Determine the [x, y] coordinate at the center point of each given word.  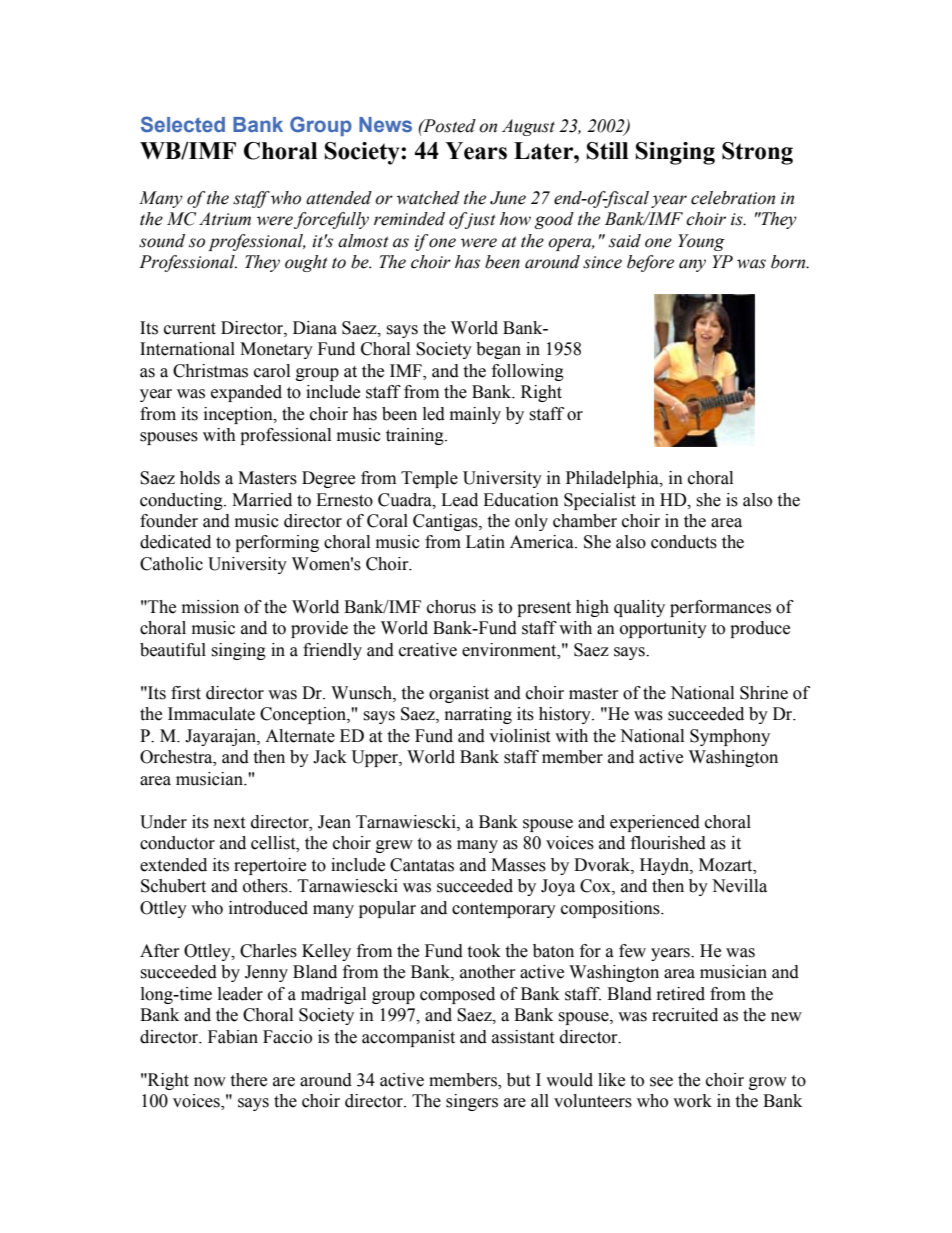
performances [720, 608]
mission [210, 607]
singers [472, 1102]
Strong [757, 153]
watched [428, 198]
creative [428, 650]
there [248, 1080]
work [692, 1101]
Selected [183, 124]
